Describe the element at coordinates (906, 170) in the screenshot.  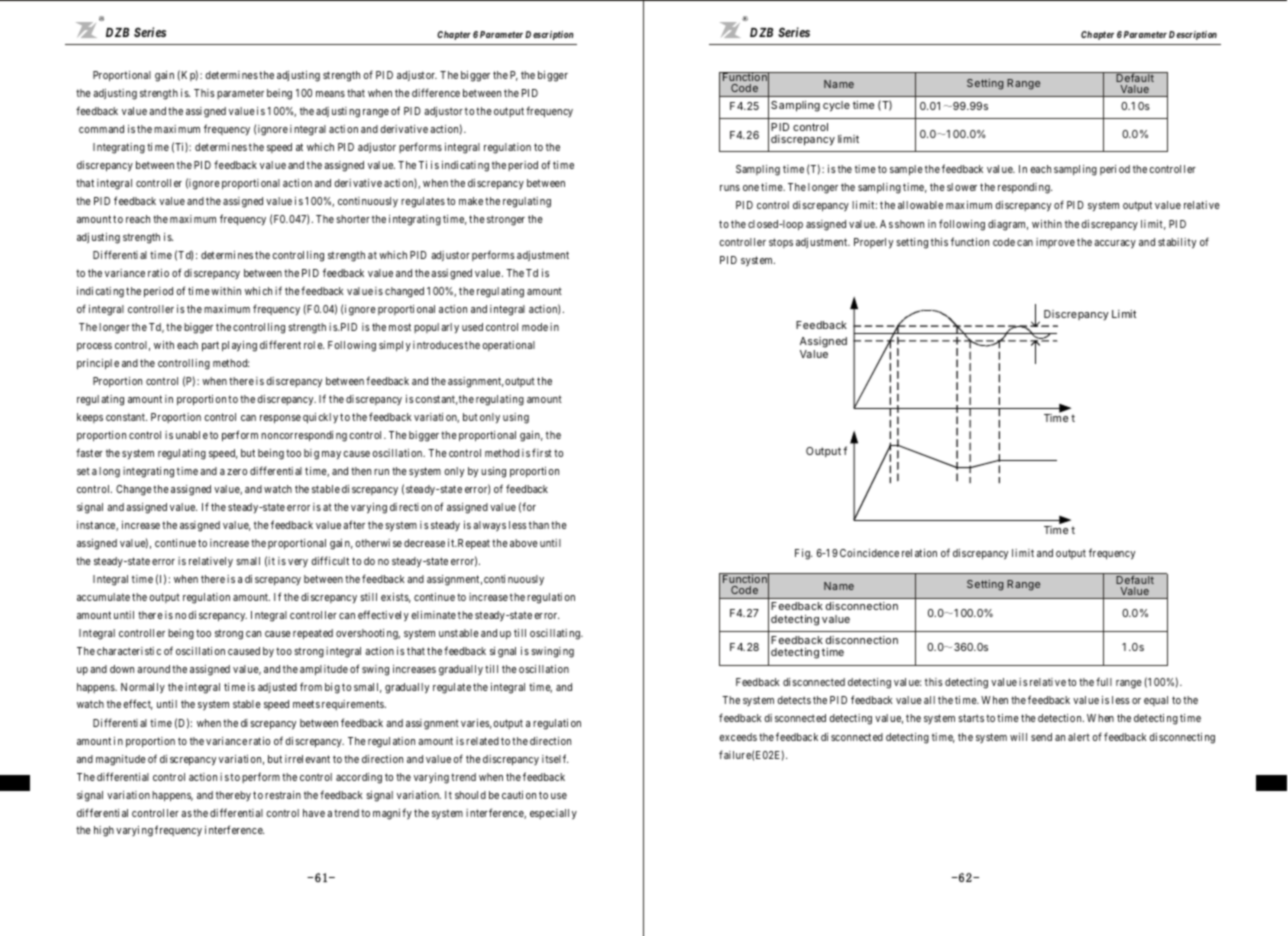
I see `sample` at that location.
